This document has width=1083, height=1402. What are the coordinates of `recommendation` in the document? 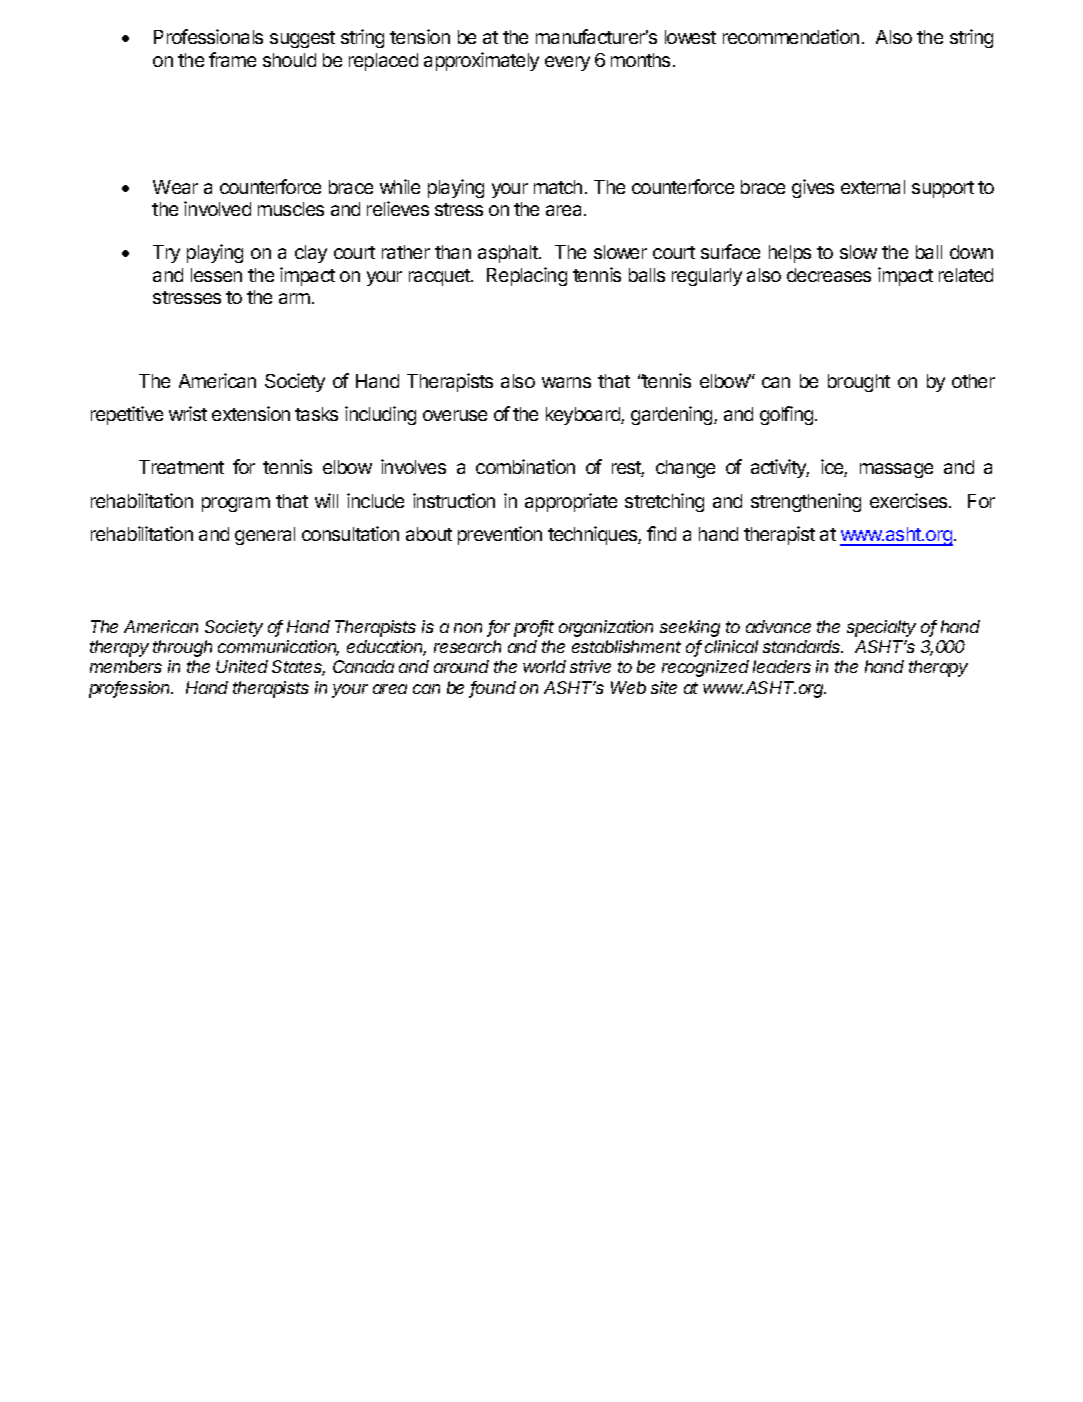 It's located at (791, 36).
